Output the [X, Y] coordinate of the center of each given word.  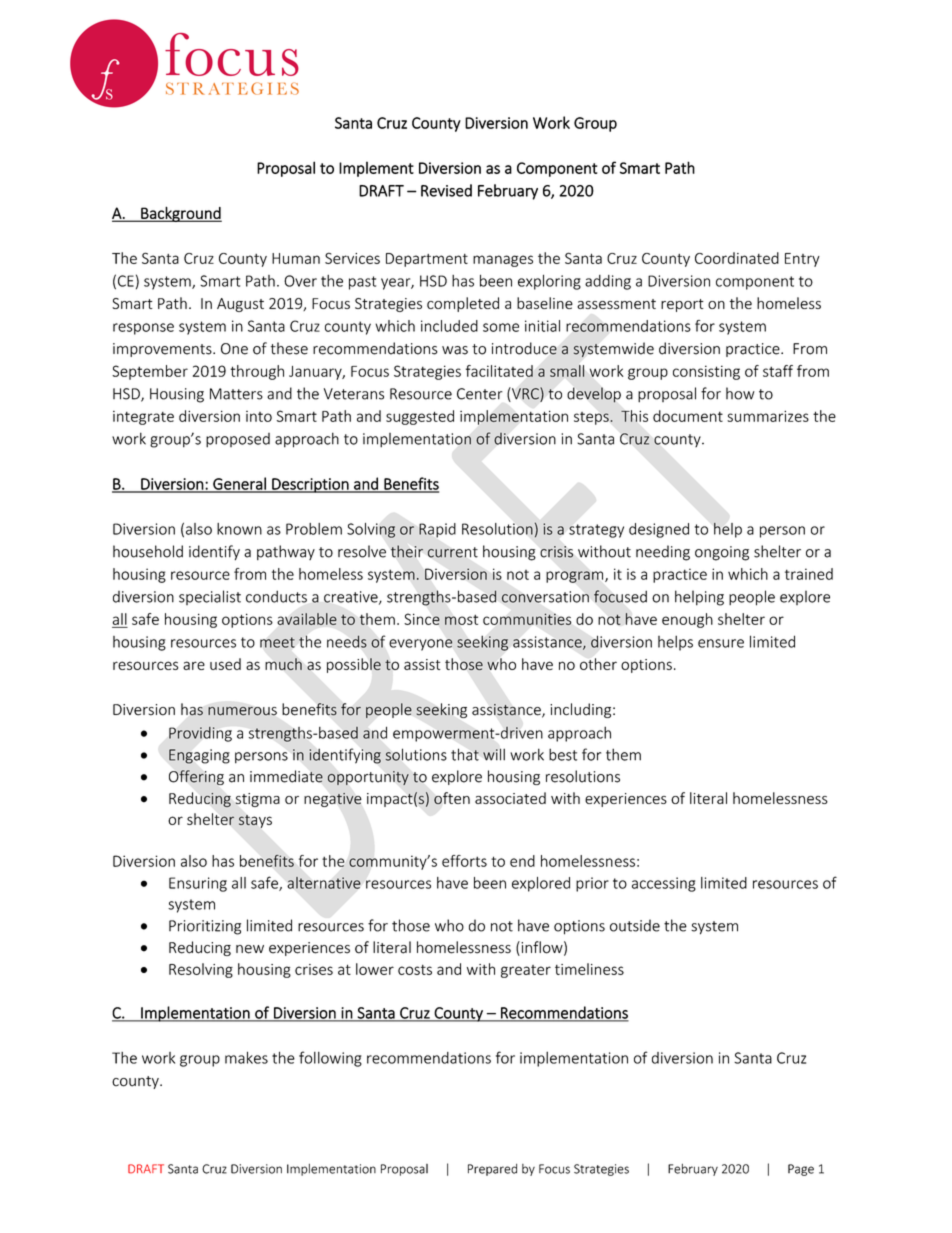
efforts [464, 861]
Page [801, 1170]
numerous [242, 711]
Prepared [492, 1170]
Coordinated [737, 258]
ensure [721, 643]
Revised [446, 190]
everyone [421, 645]
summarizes [768, 416]
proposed [238, 440]
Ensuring [198, 884]
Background [180, 214]
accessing [664, 884]
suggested [420, 417]
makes [246, 1058]
